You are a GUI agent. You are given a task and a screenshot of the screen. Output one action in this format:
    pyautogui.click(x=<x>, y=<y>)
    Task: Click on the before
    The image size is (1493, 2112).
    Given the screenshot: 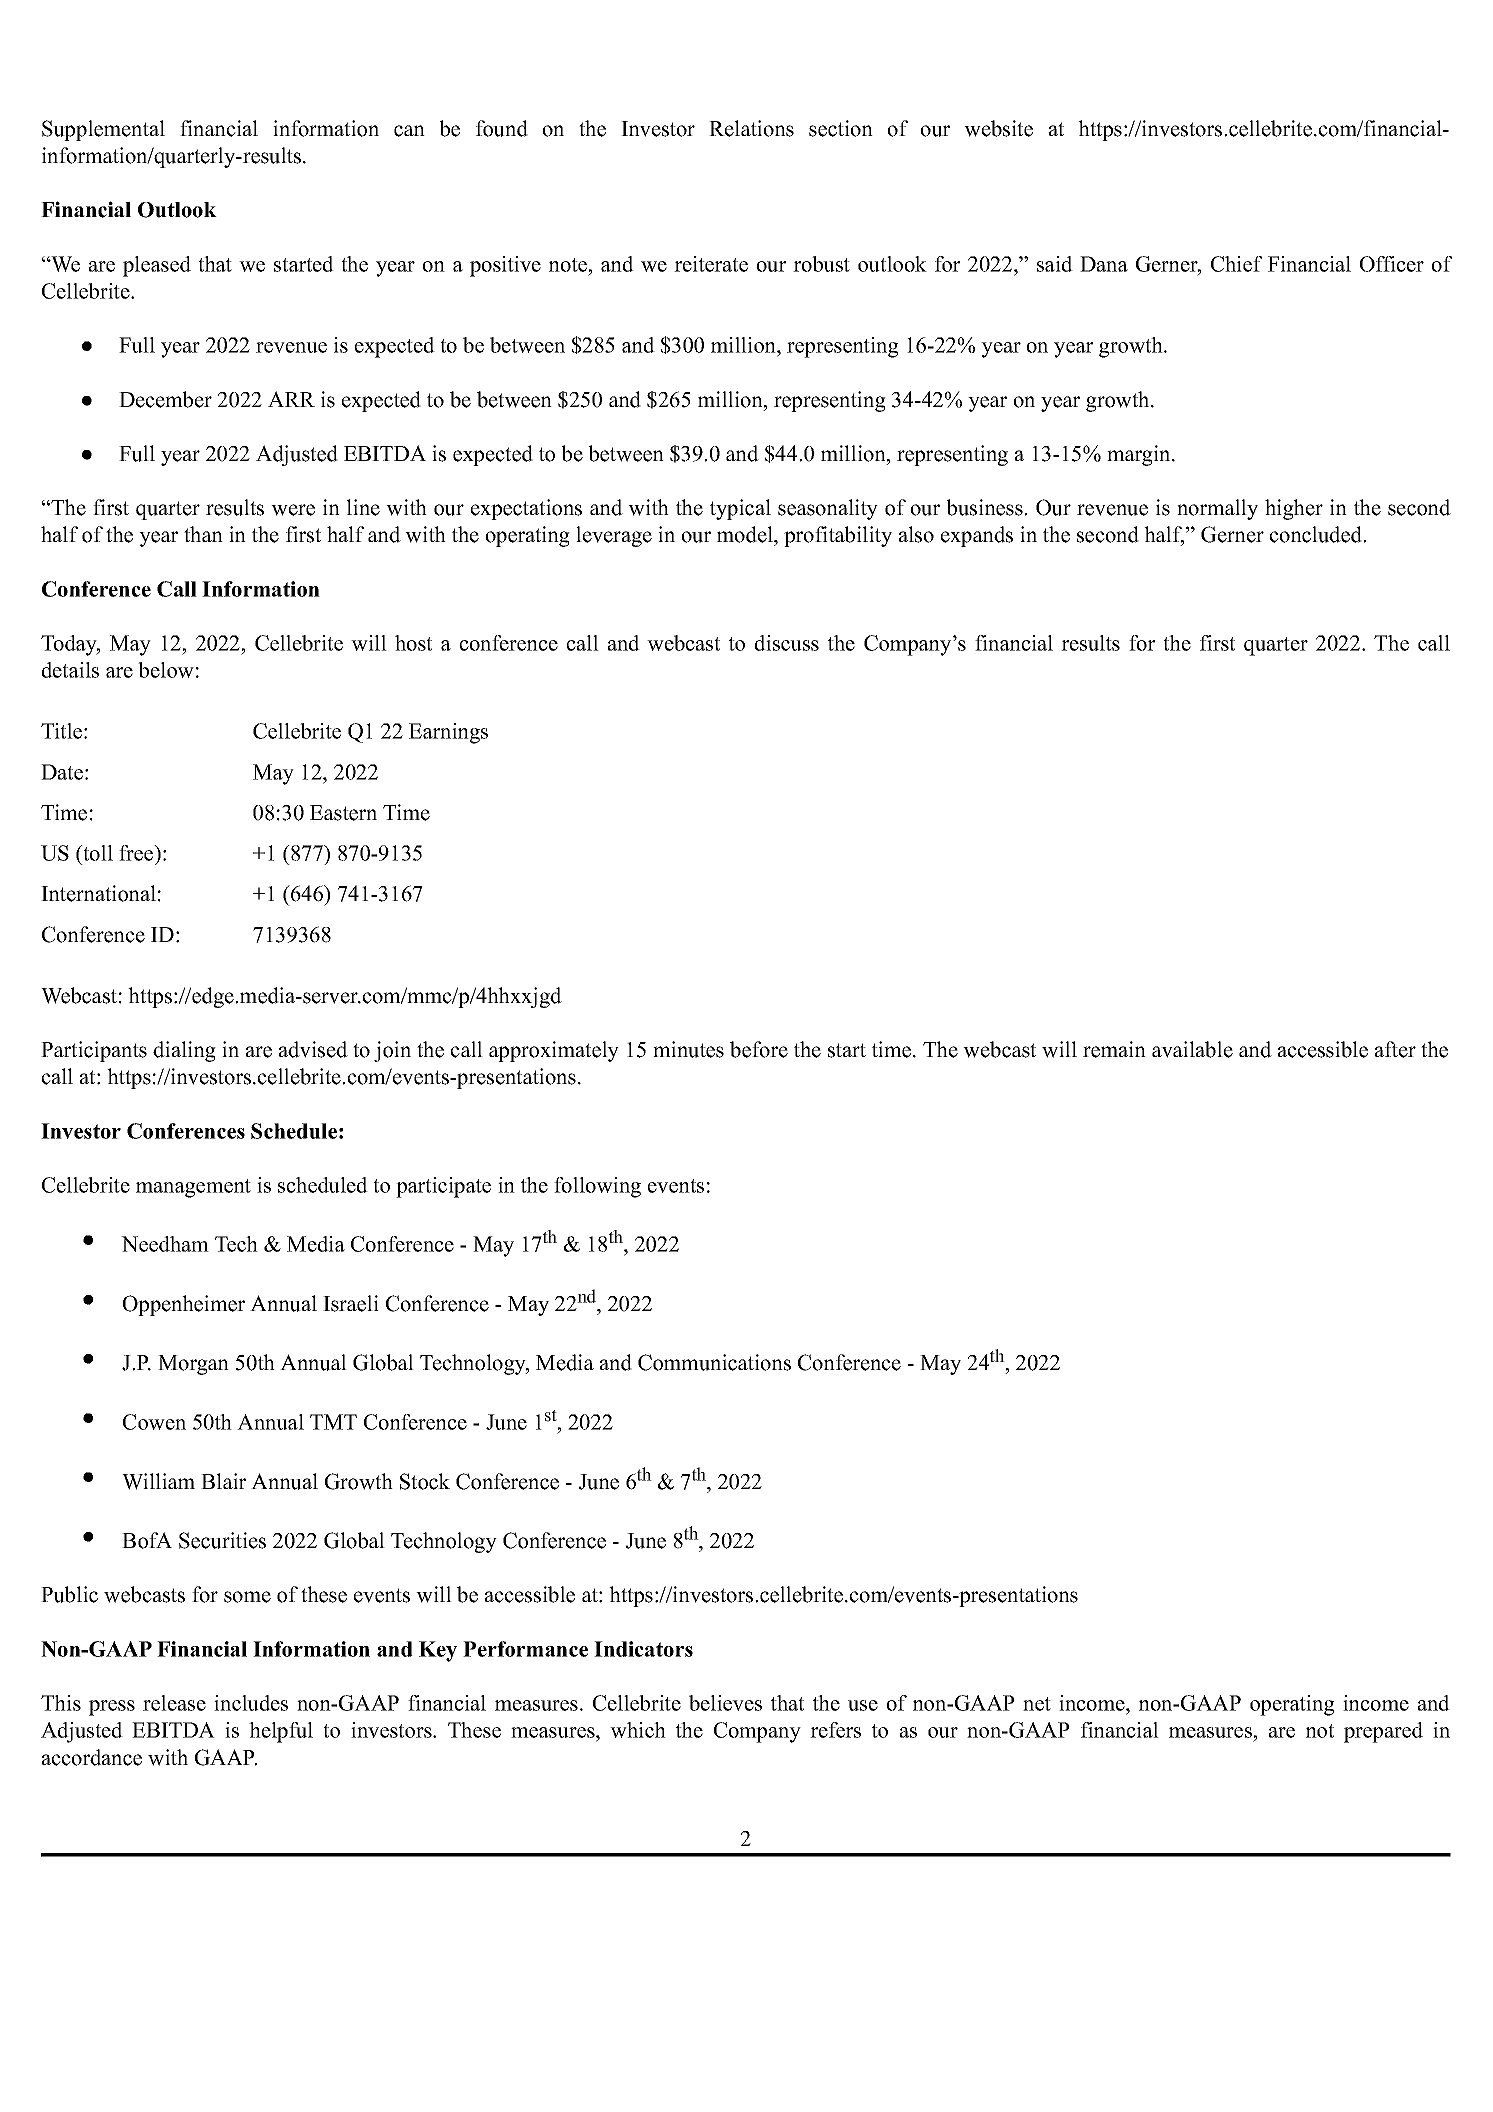 What is the action you would take?
    pyautogui.click(x=759, y=1049)
